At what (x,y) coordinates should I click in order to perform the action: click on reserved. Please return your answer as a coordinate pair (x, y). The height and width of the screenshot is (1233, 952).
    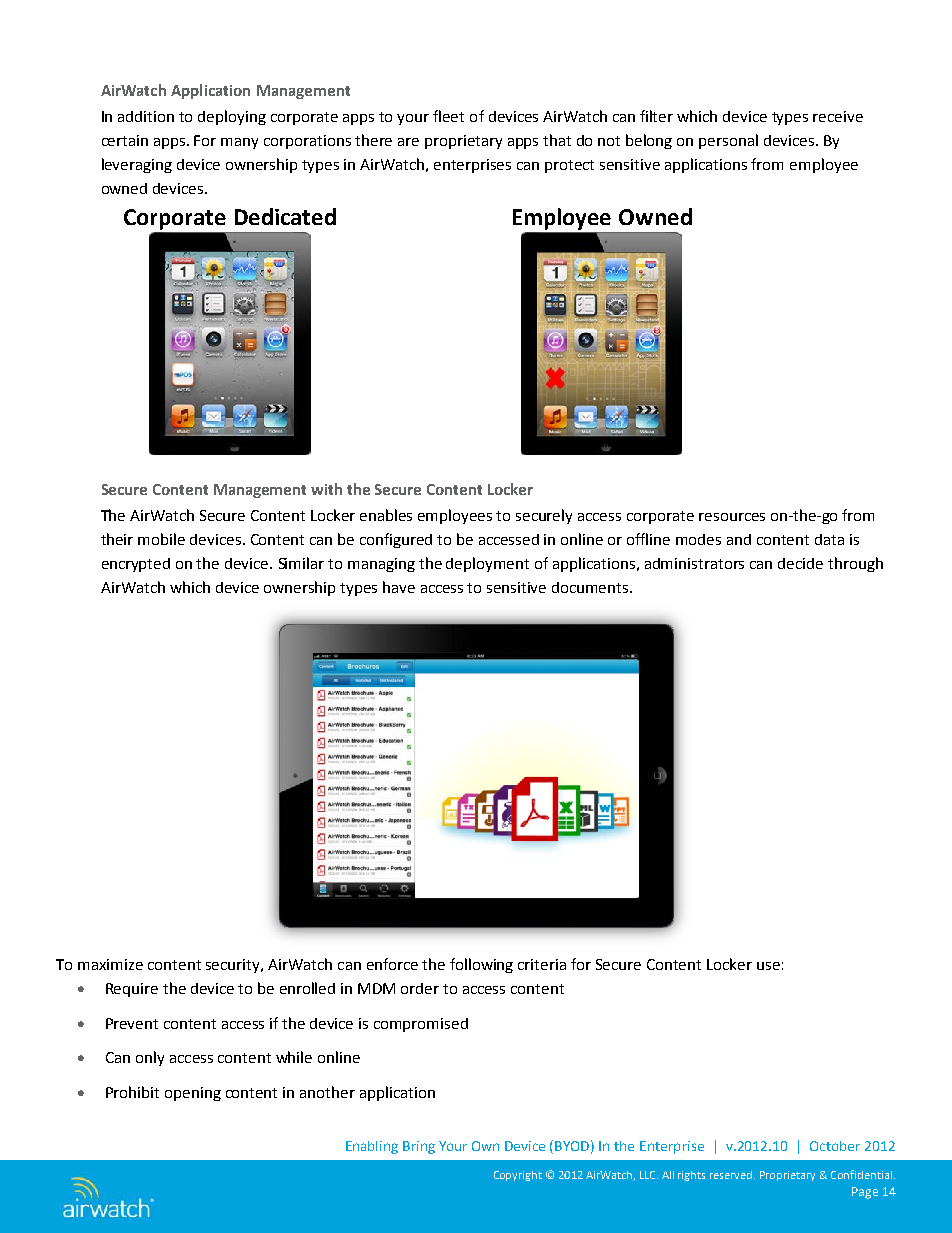
    Looking at the image, I should click on (732, 1175).
